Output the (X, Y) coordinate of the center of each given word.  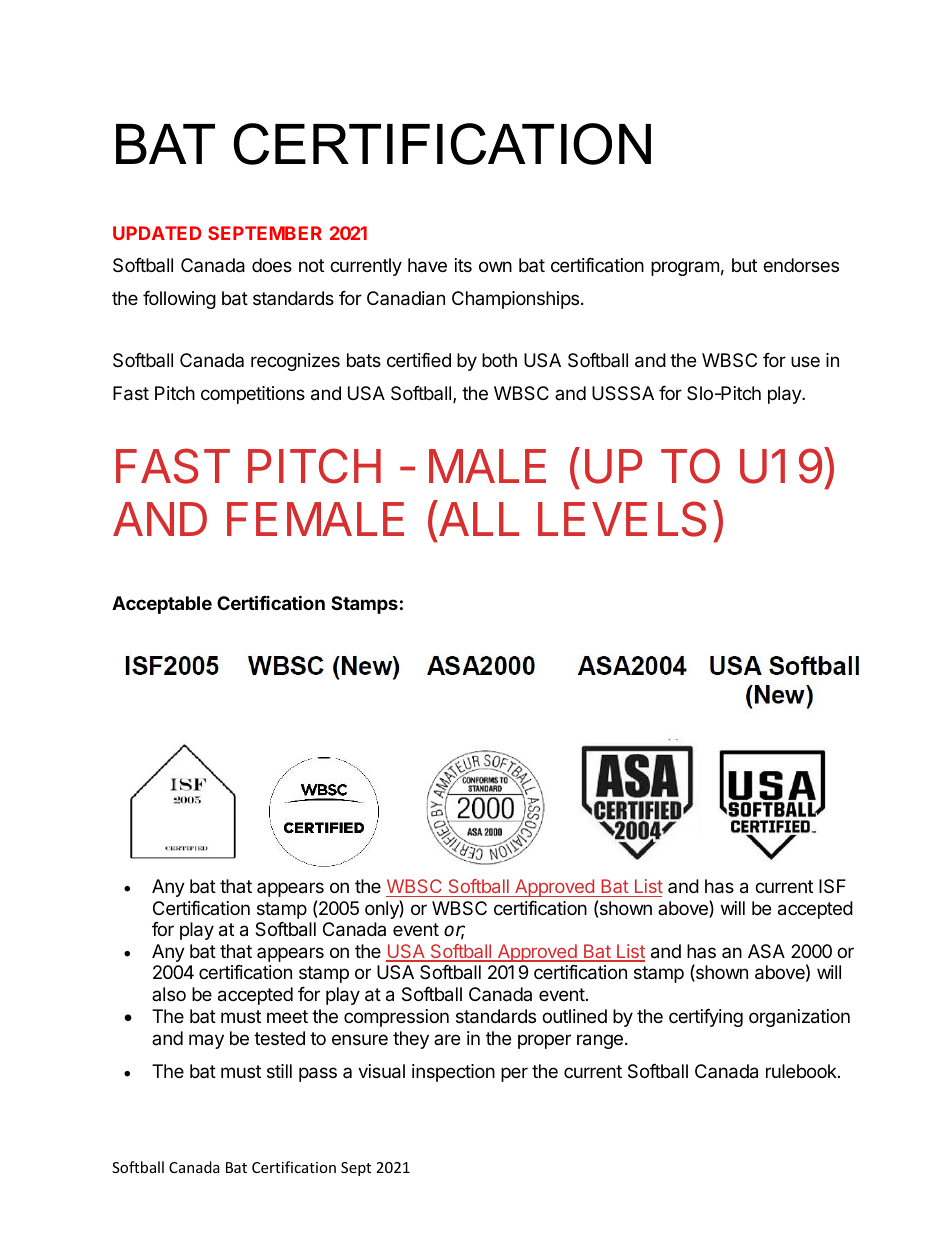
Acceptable (162, 605)
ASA (766, 951)
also (169, 994)
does (272, 265)
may (206, 1041)
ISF (832, 886)
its (463, 265)
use (805, 361)
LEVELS (622, 519)
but (744, 265)
